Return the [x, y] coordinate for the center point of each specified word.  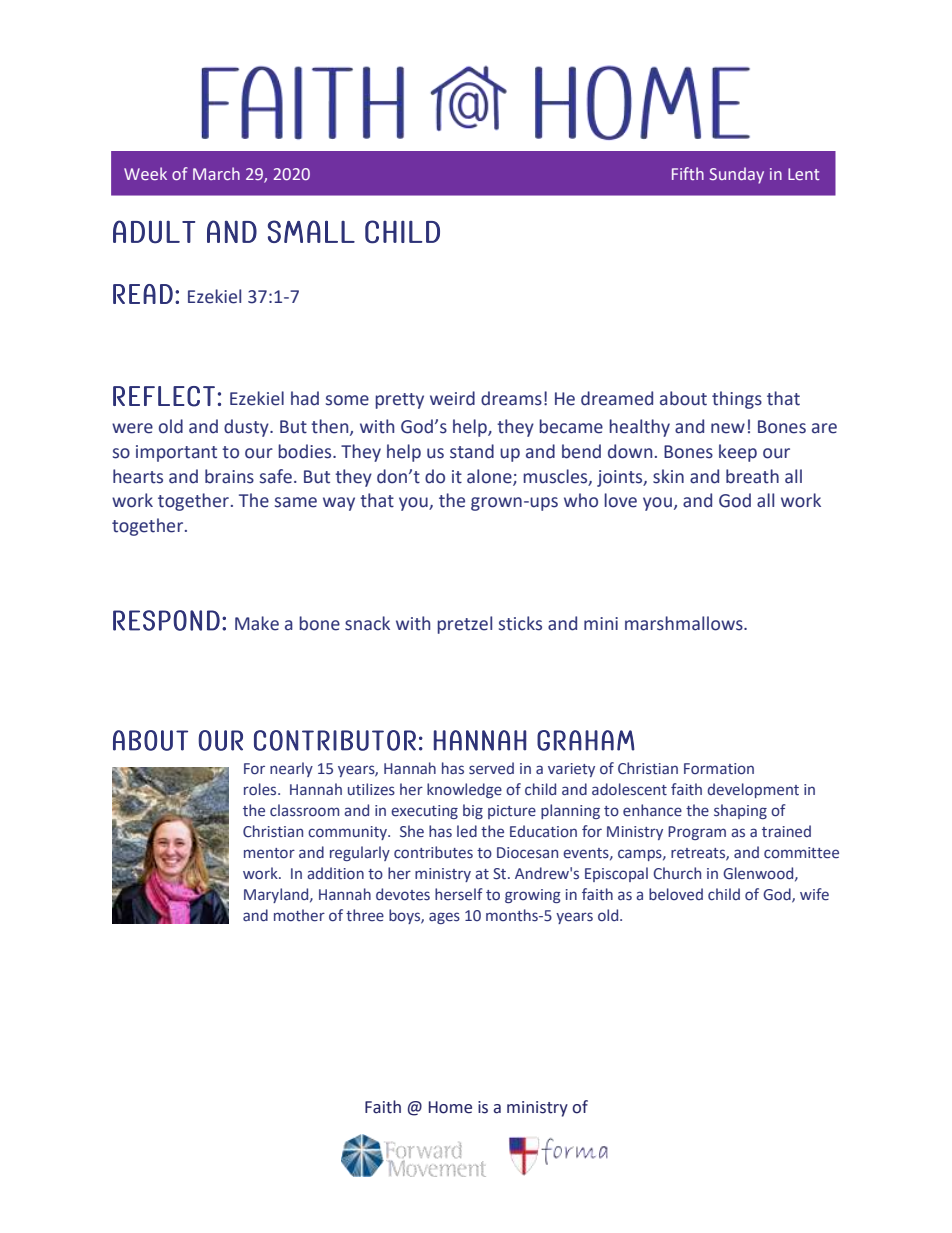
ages [444, 918]
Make [257, 623]
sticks [520, 623]
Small [311, 231]
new [728, 428]
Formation [719, 769]
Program [697, 833]
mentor [269, 853]
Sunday [736, 175]
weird [452, 398]
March [216, 173]
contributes [433, 852]
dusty [247, 428]
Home [450, 1107]
